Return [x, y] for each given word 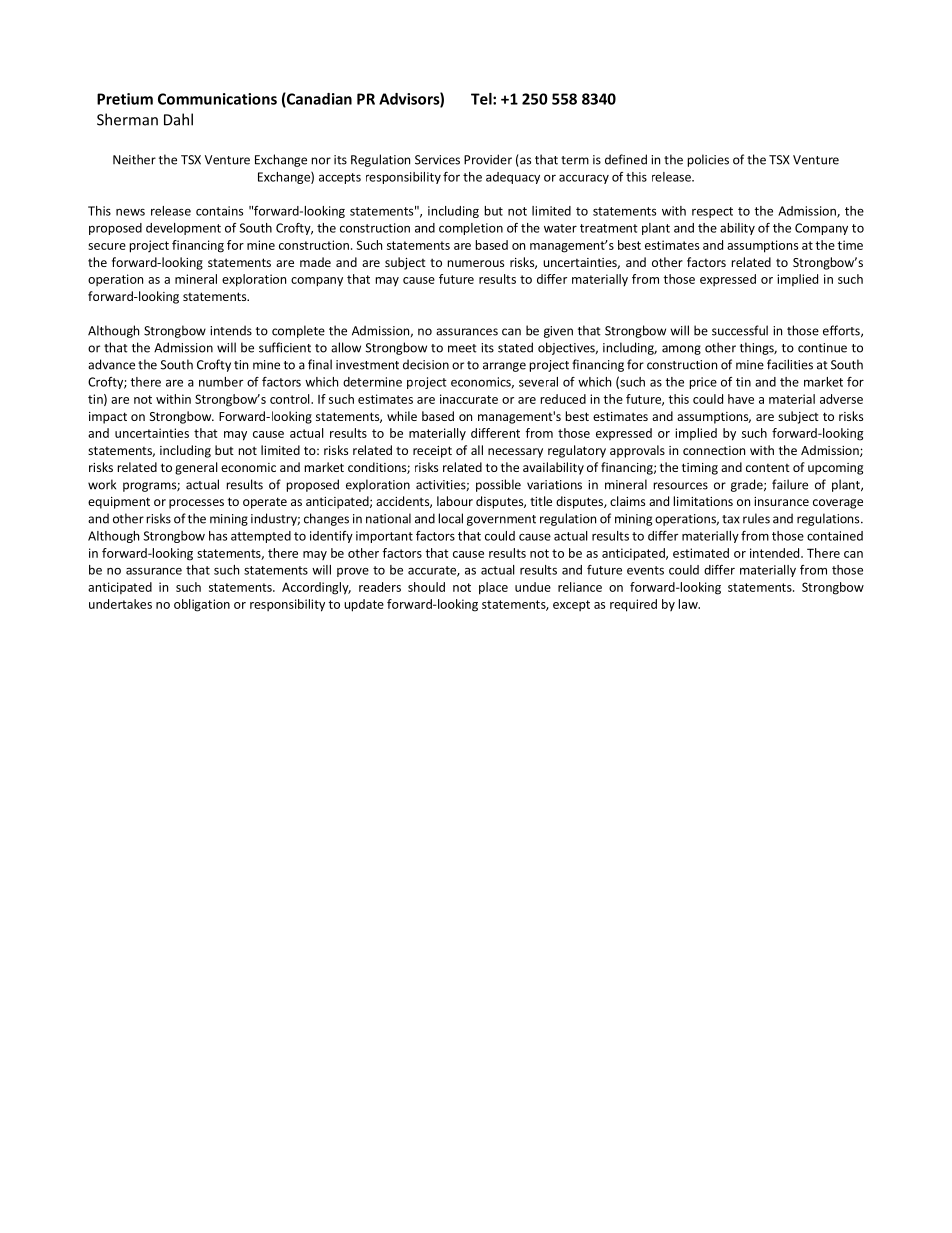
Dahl [178, 119]
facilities [790, 364]
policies [708, 160]
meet [462, 348]
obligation [202, 605]
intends [231, 330]
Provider [488, 159]
